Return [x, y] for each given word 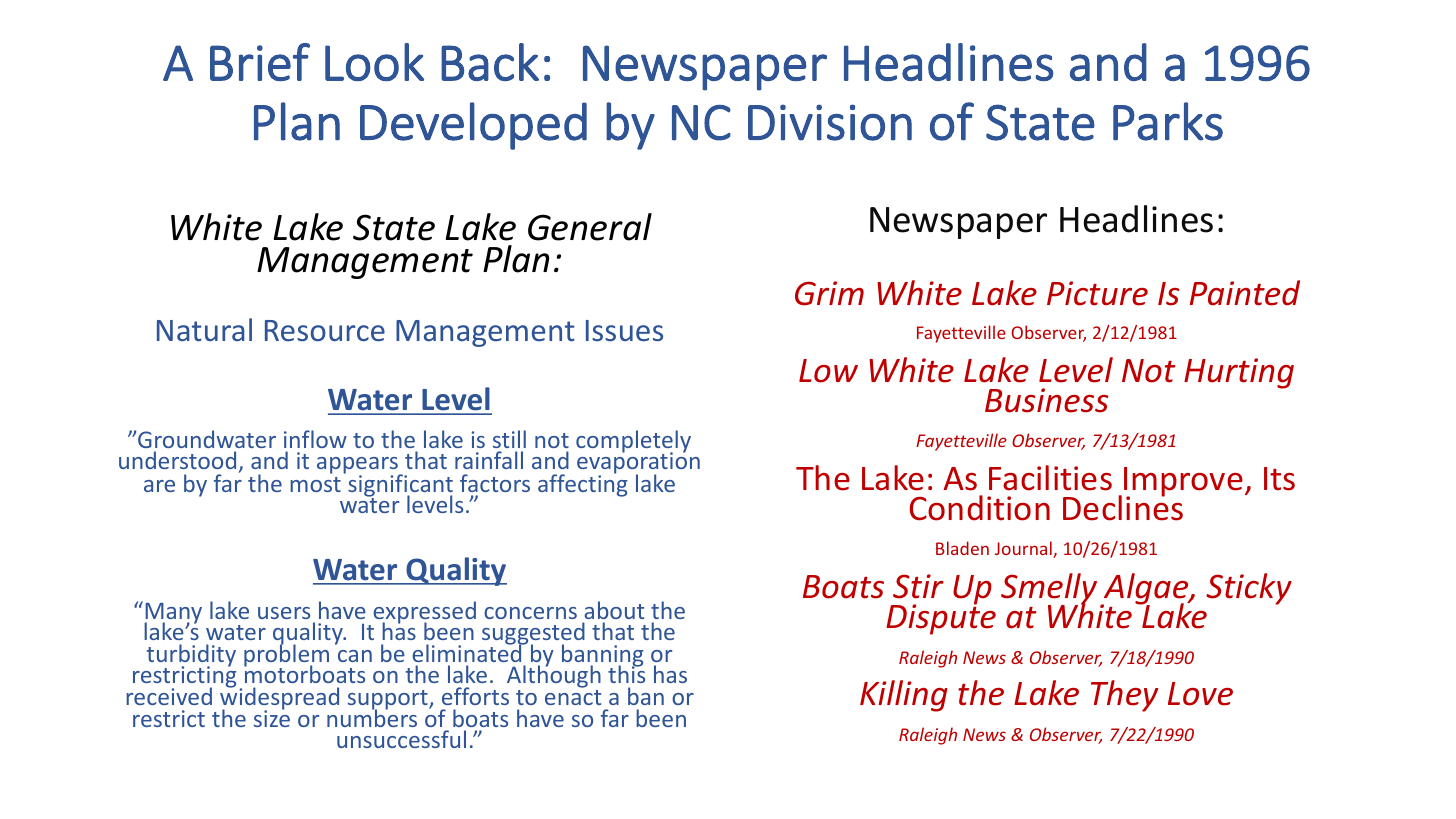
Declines [1123, 507]
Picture [1097, 293]
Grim [829, 293]
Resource [325, 330]
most [315, 484]
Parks [1168, 121]
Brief [260, 62]
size [272, 717]
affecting [582, 484]
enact [573, 697]
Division [830, 122]
